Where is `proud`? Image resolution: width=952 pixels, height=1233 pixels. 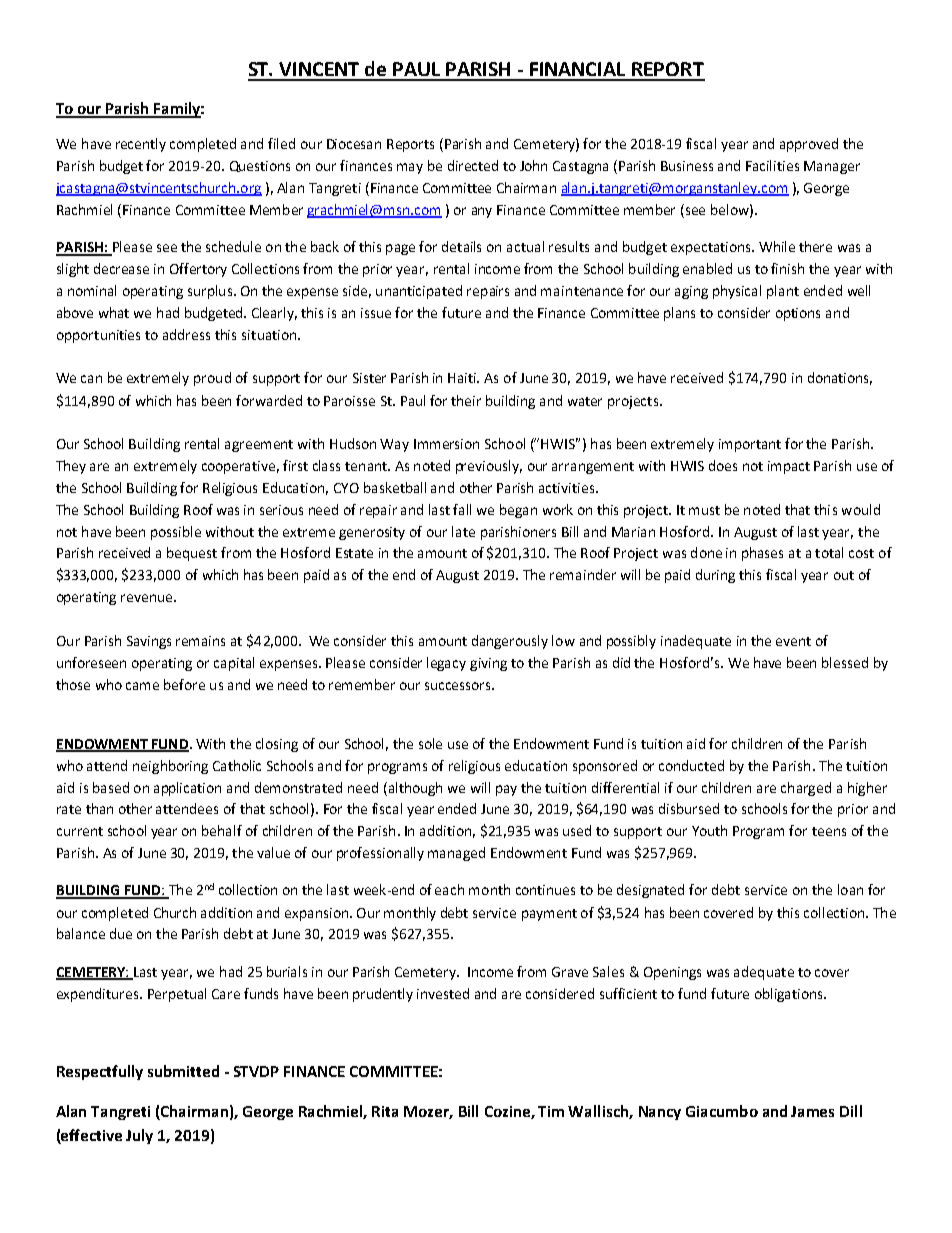
proud is located at coordinates (212, 379).
